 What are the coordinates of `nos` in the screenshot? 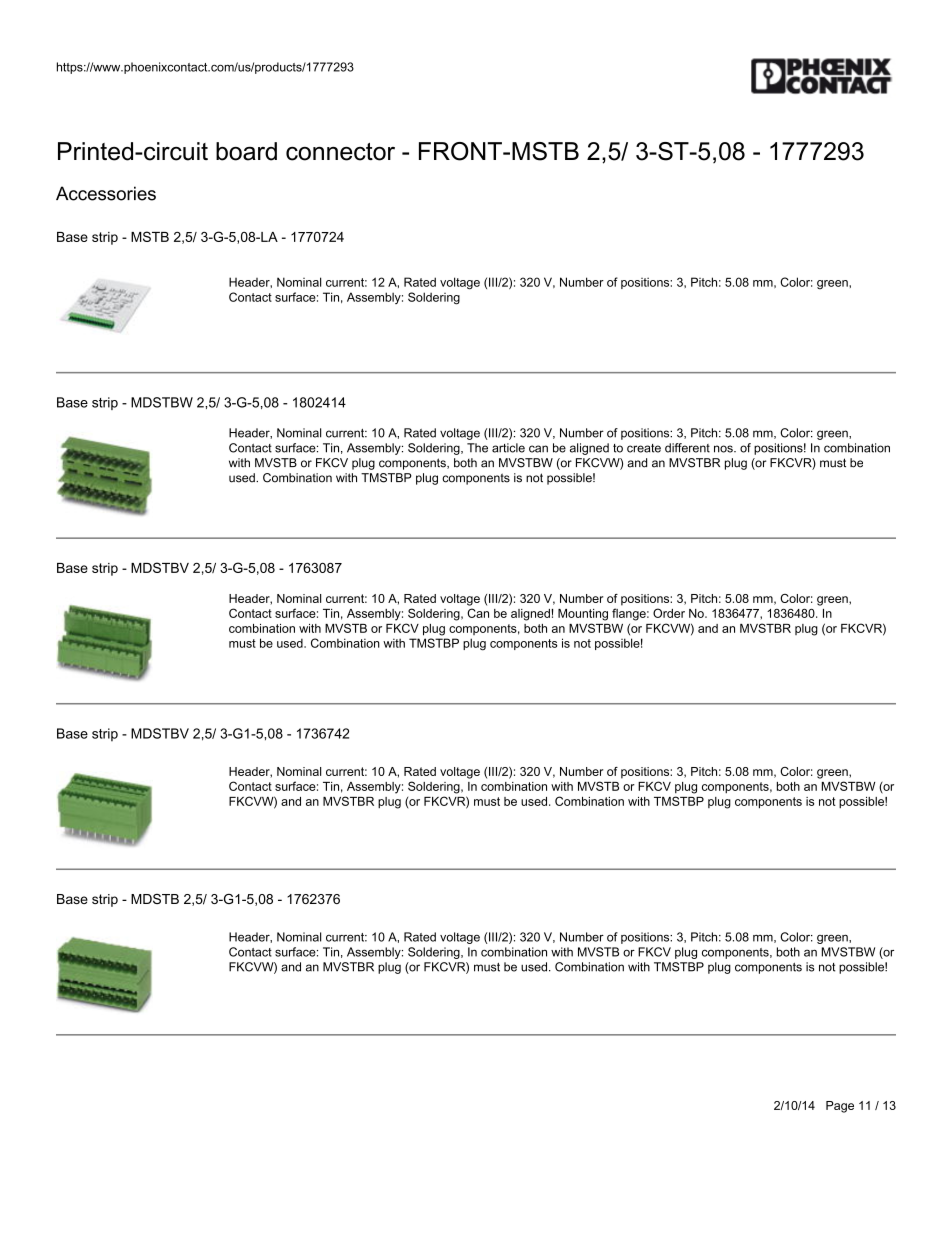 It's located at (724, 449).
